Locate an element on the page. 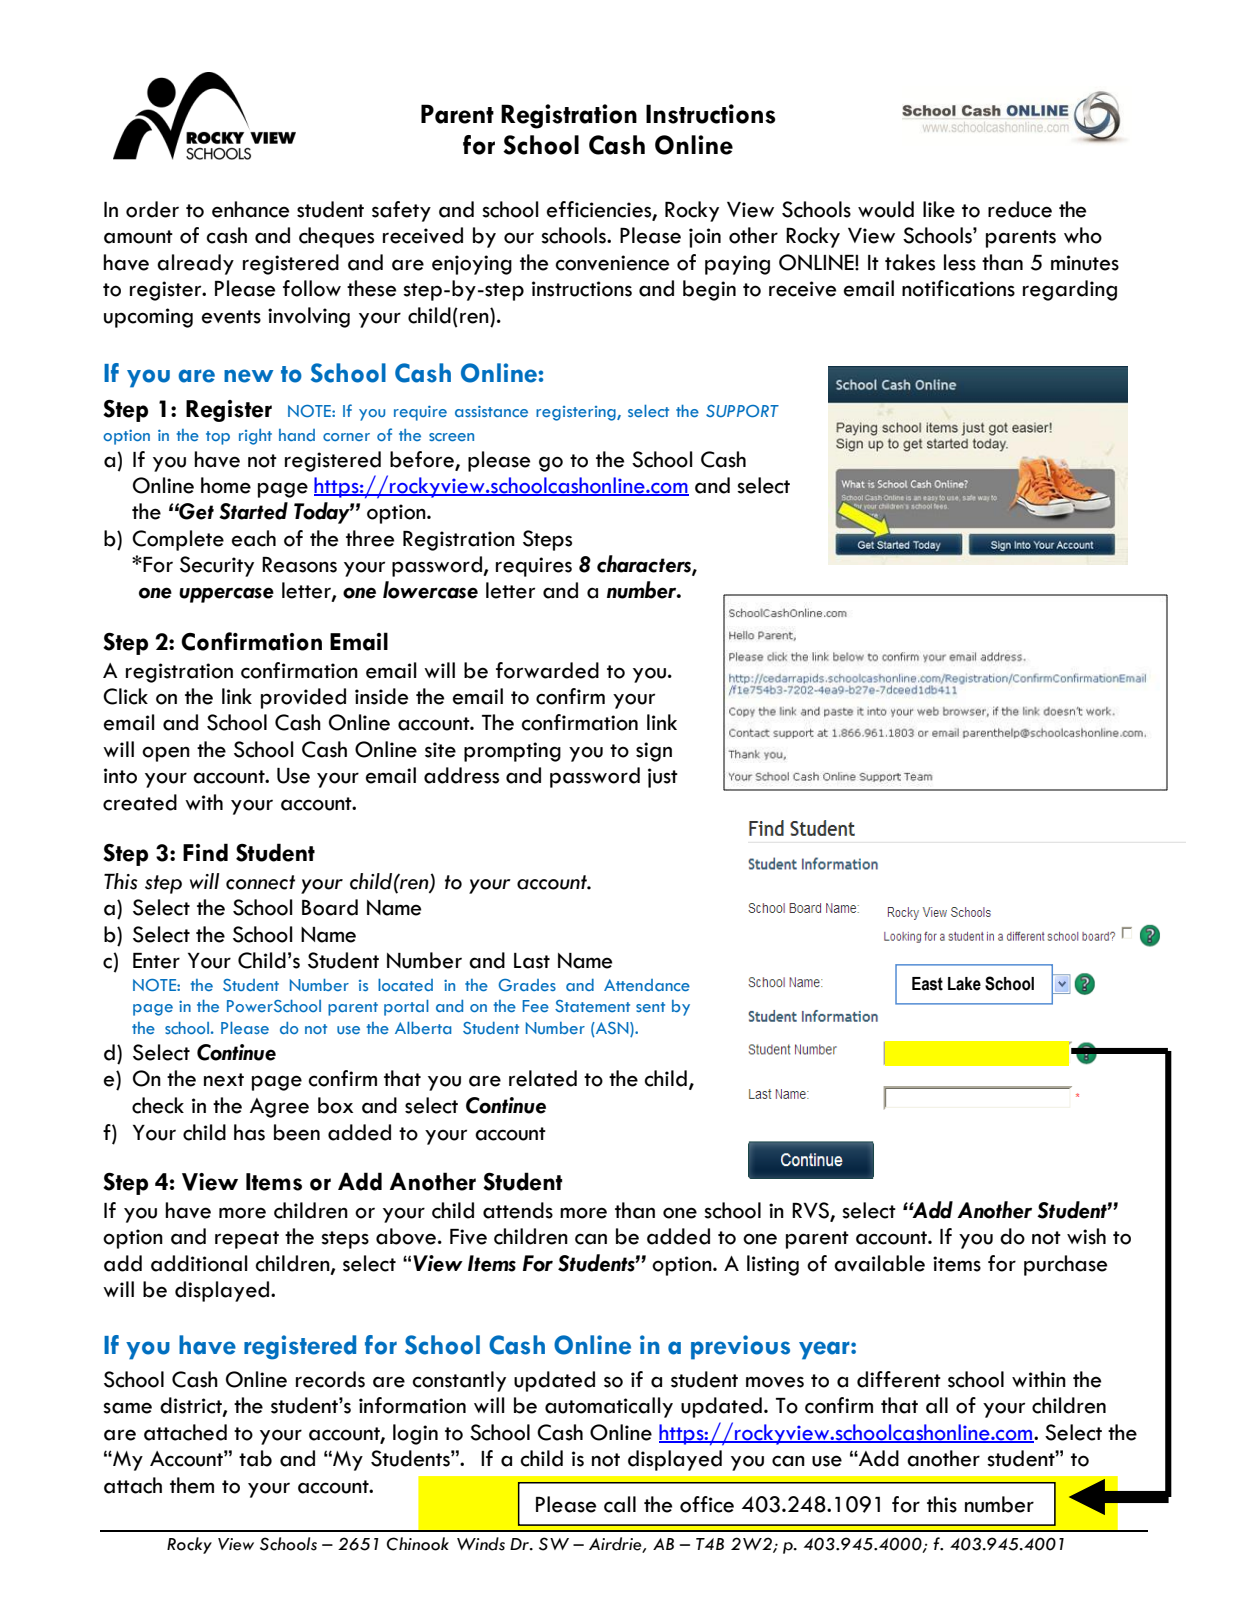  already is located at coordinates (195, 264).
